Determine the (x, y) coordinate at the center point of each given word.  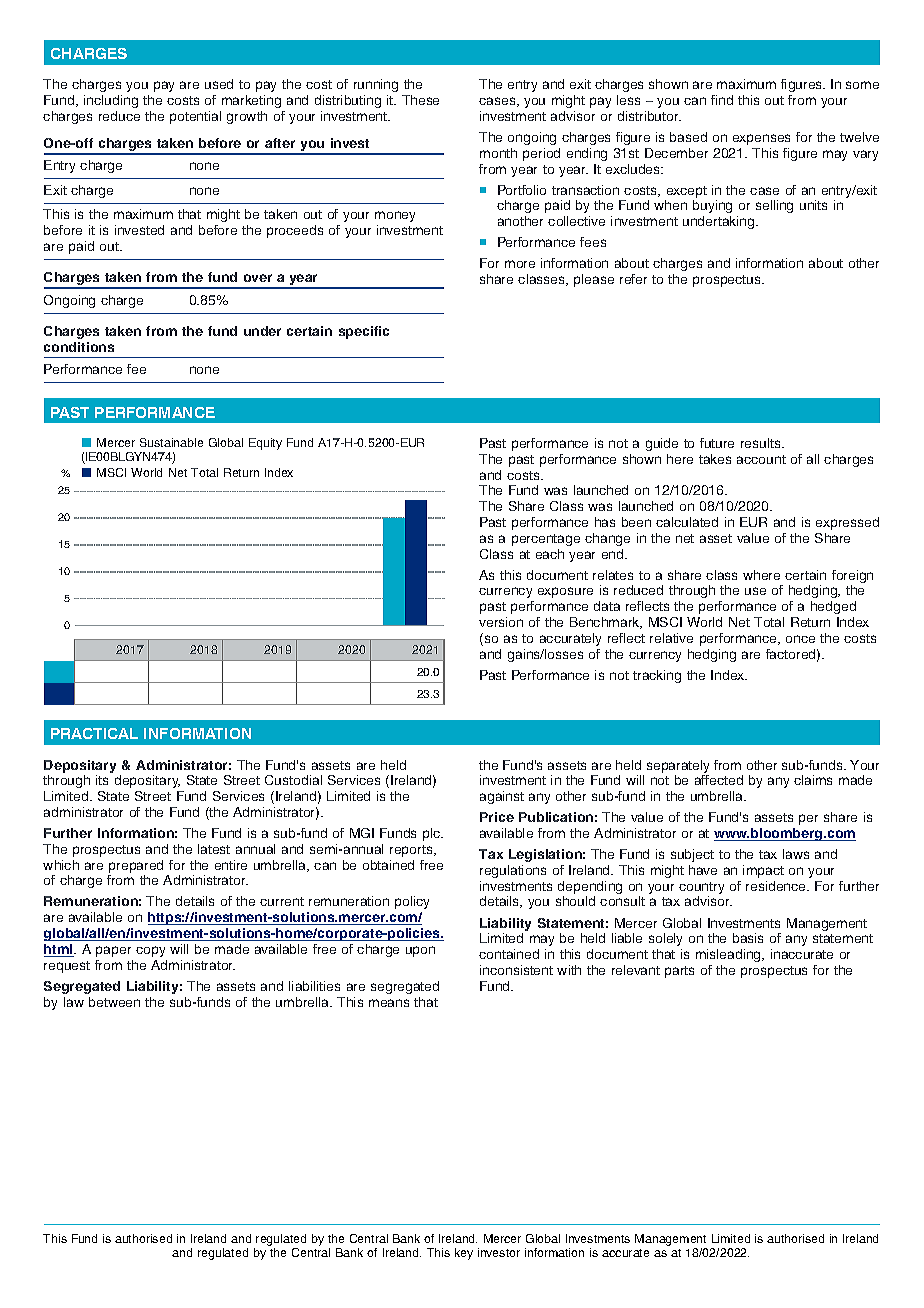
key (464, 1254)
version (501, 622)
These (420, 100)
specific (364, 332)
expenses (761, 139)
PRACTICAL (94, 733)
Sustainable (171, 442)
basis (748, 938)
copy (150, 951)
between (114, 1002)
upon (420, 951)
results (762, 443)
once (800, 639)
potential (195, 117)
